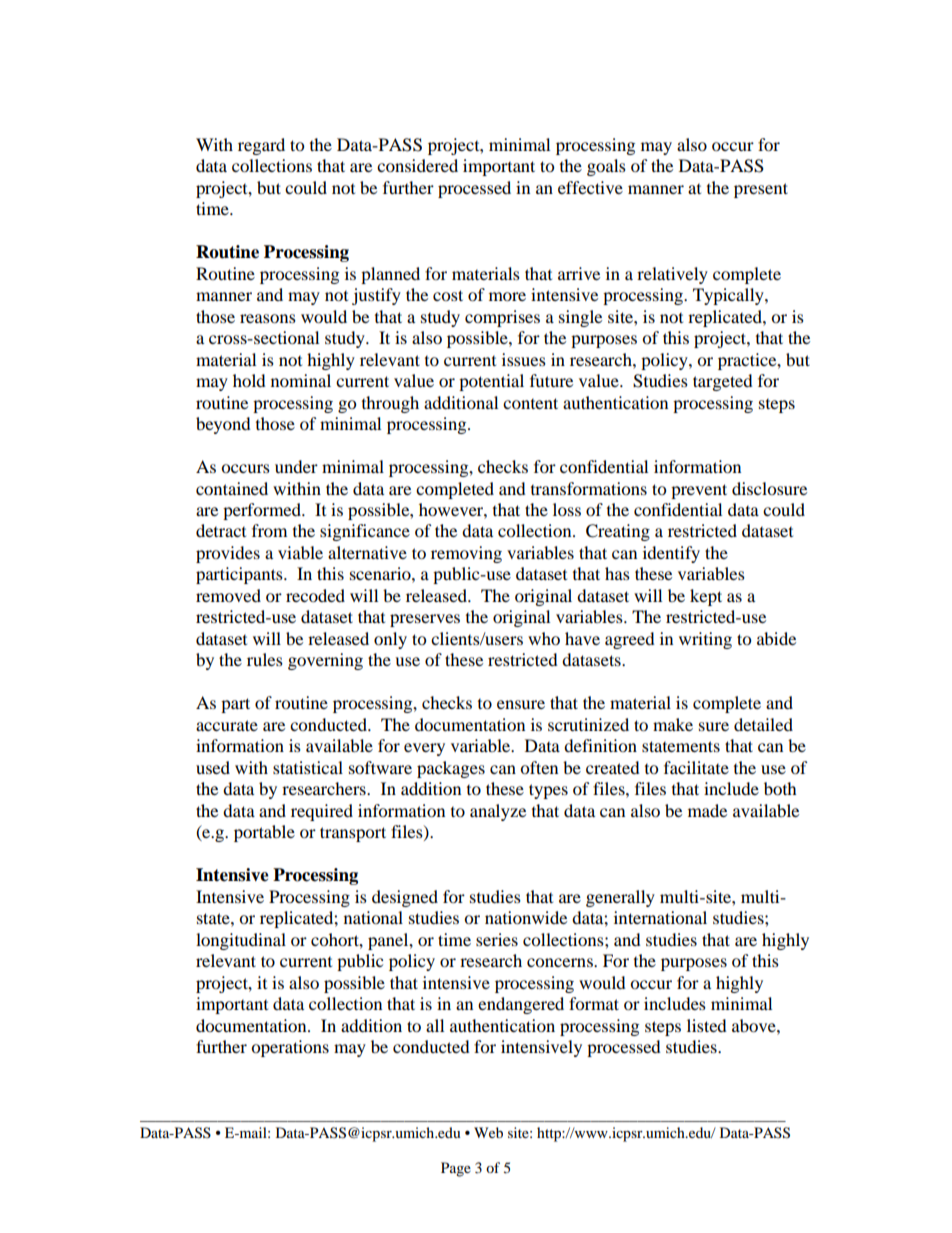 The width and height of the document is (952, 1233). Describe the element at coordinates (707, 810) in the document. I see `made` at that location.
